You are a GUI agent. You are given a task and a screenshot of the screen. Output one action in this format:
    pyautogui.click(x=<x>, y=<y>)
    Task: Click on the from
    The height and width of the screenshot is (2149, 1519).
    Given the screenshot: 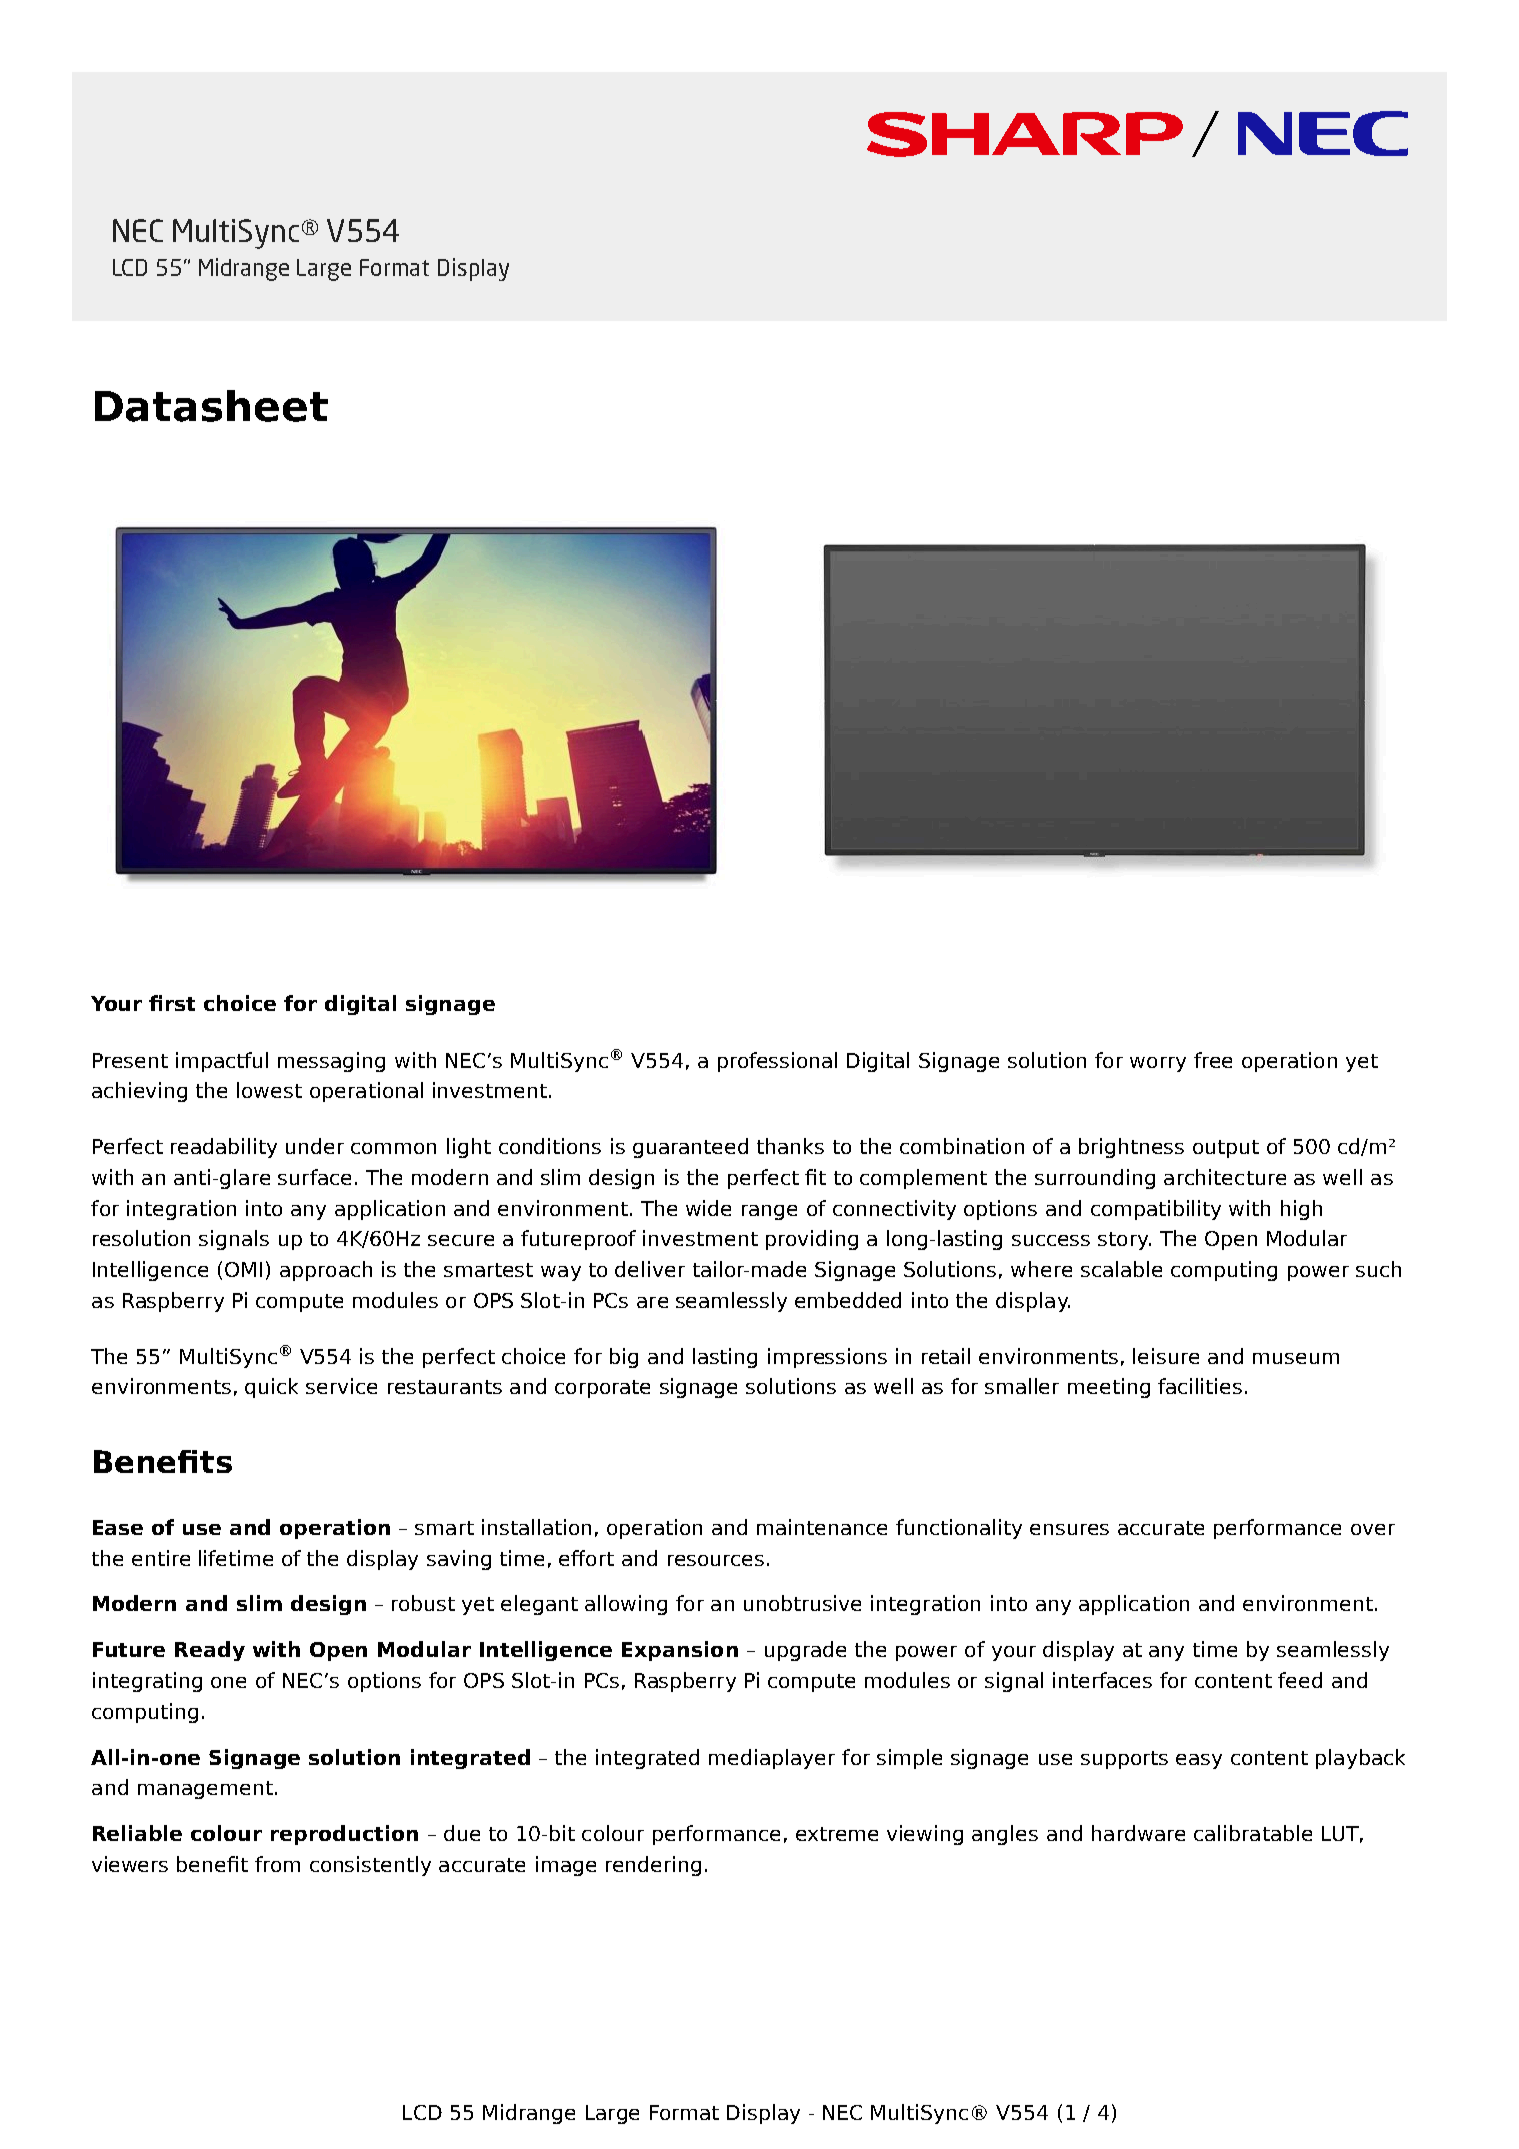 What is the action you would take?
    pyautogui.click(x=277, y=1864)
